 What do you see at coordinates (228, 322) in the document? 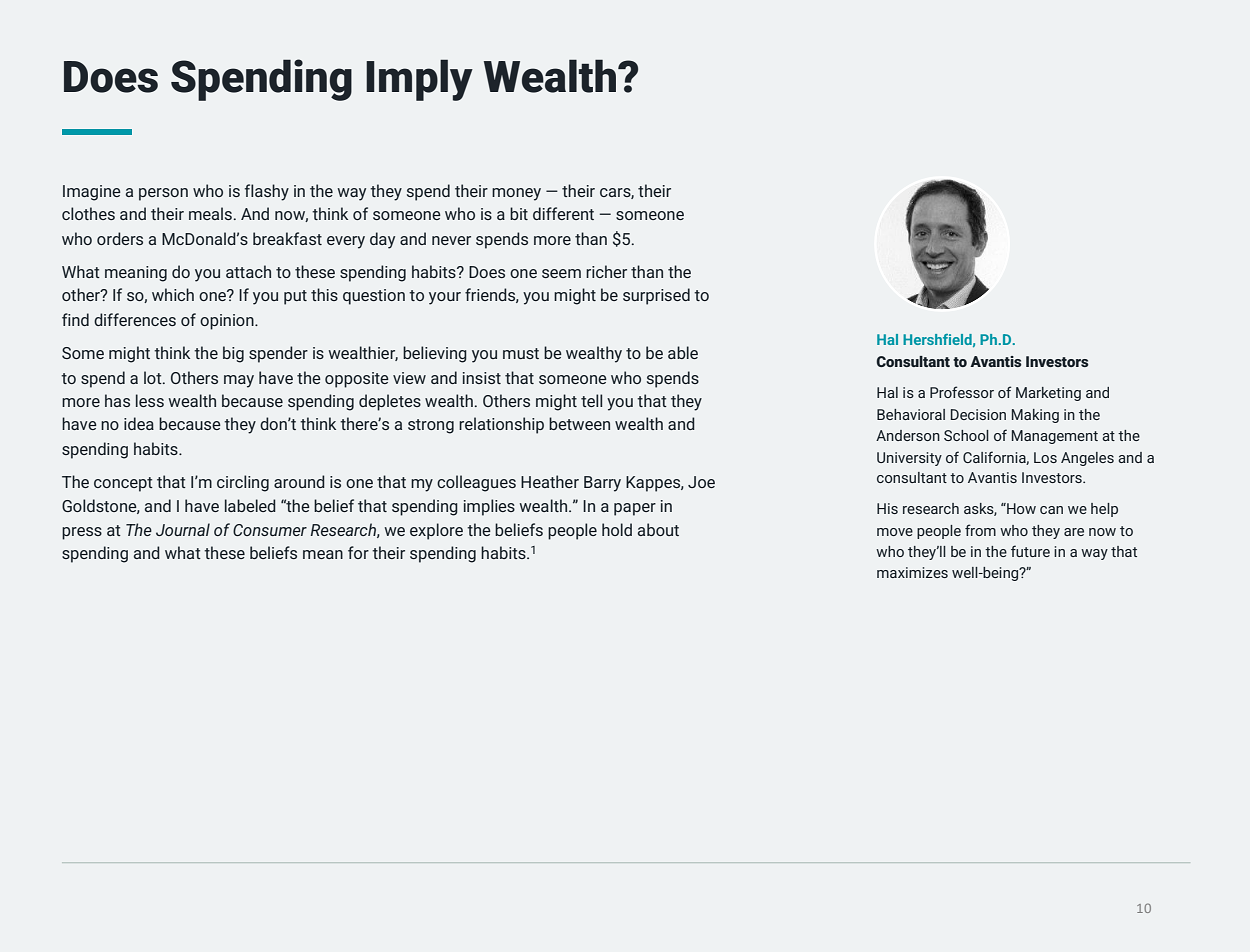
I see `opinion` at bounding box center [228, 322].
